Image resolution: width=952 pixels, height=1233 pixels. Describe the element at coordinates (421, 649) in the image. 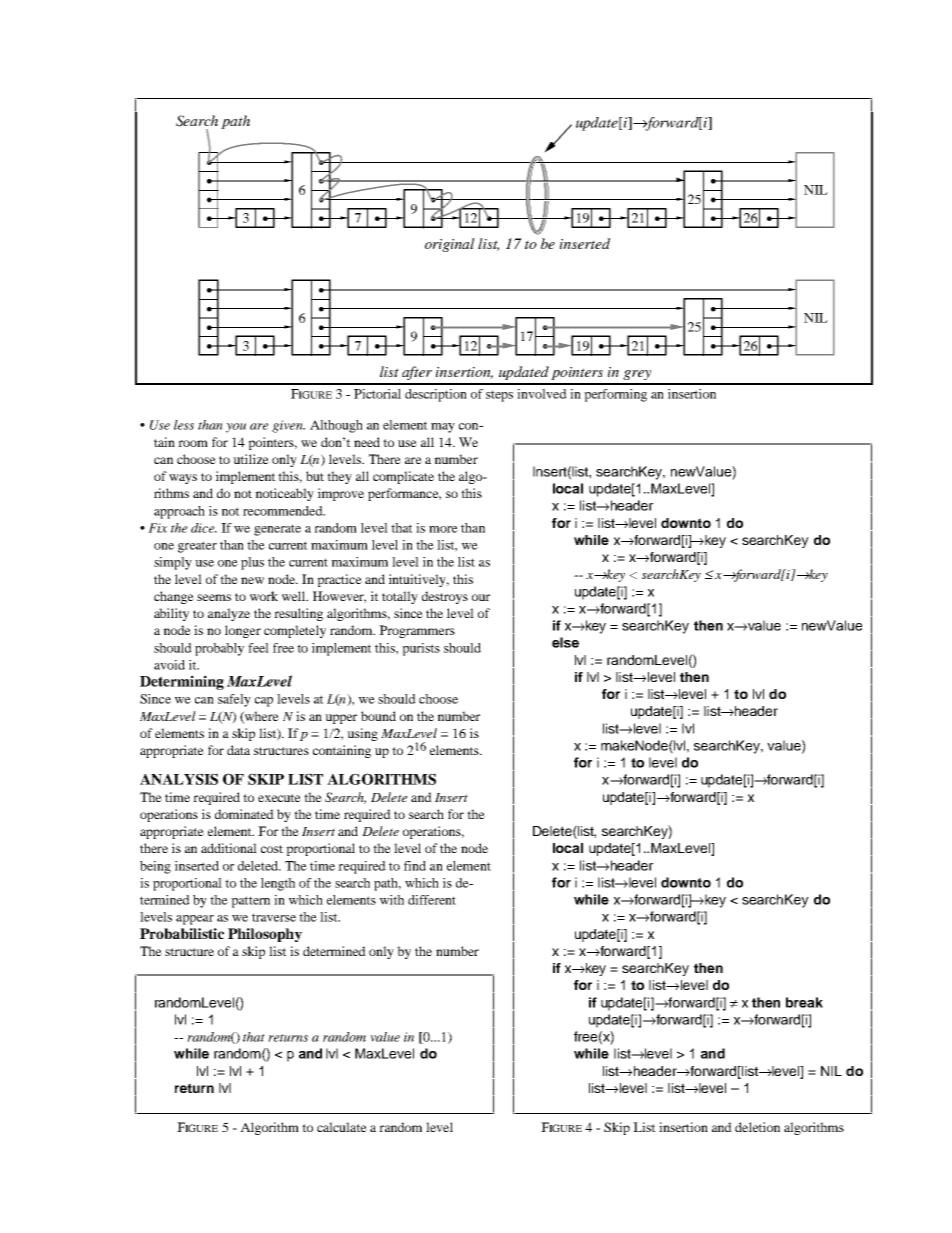

I see `purists` at that location.
